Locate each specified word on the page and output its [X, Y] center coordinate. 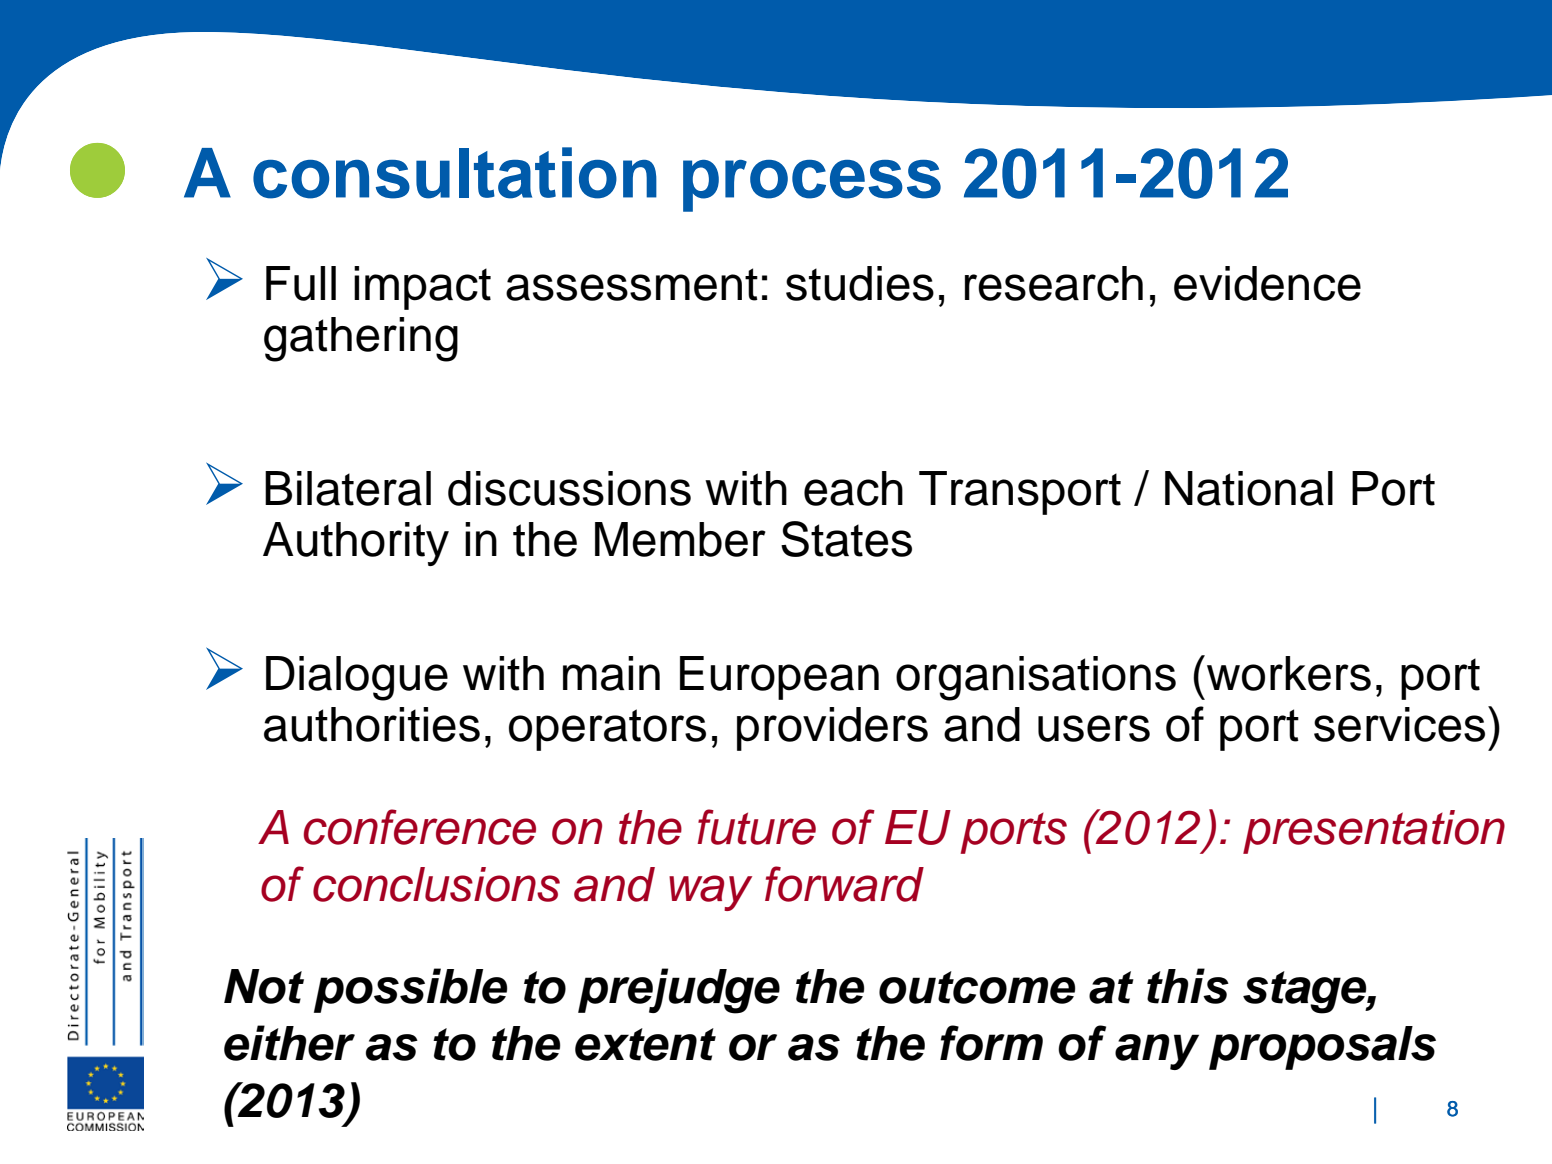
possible [411, 990]
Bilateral [348, 488]
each [853, 488]
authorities [372, 724]
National [1249, 488]
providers [832, 729]
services [1399, 724]
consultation [455, 173]
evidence [1267, 283]
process [812, 186]
